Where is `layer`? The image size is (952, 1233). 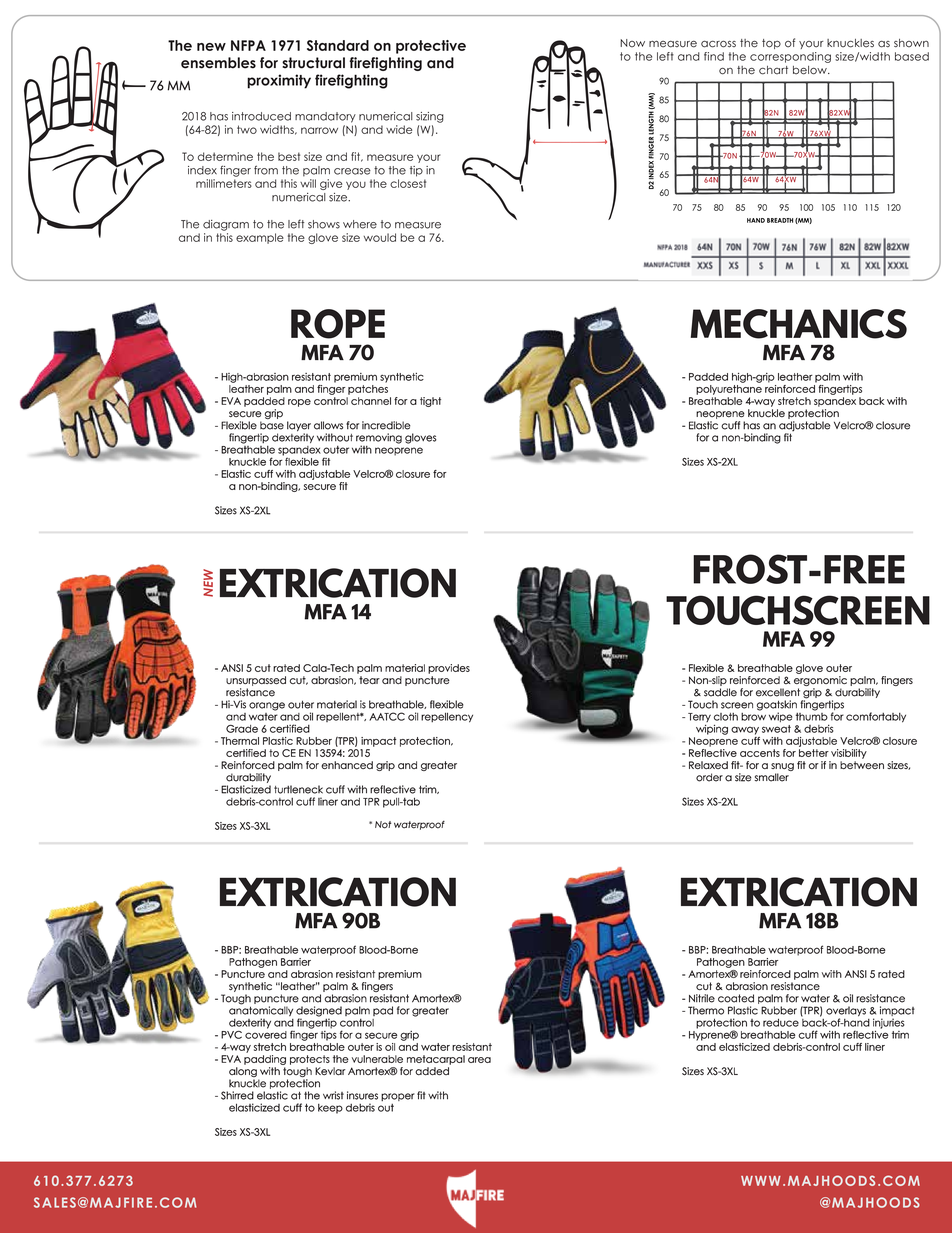 layer is located at coordinates (299, 426).
